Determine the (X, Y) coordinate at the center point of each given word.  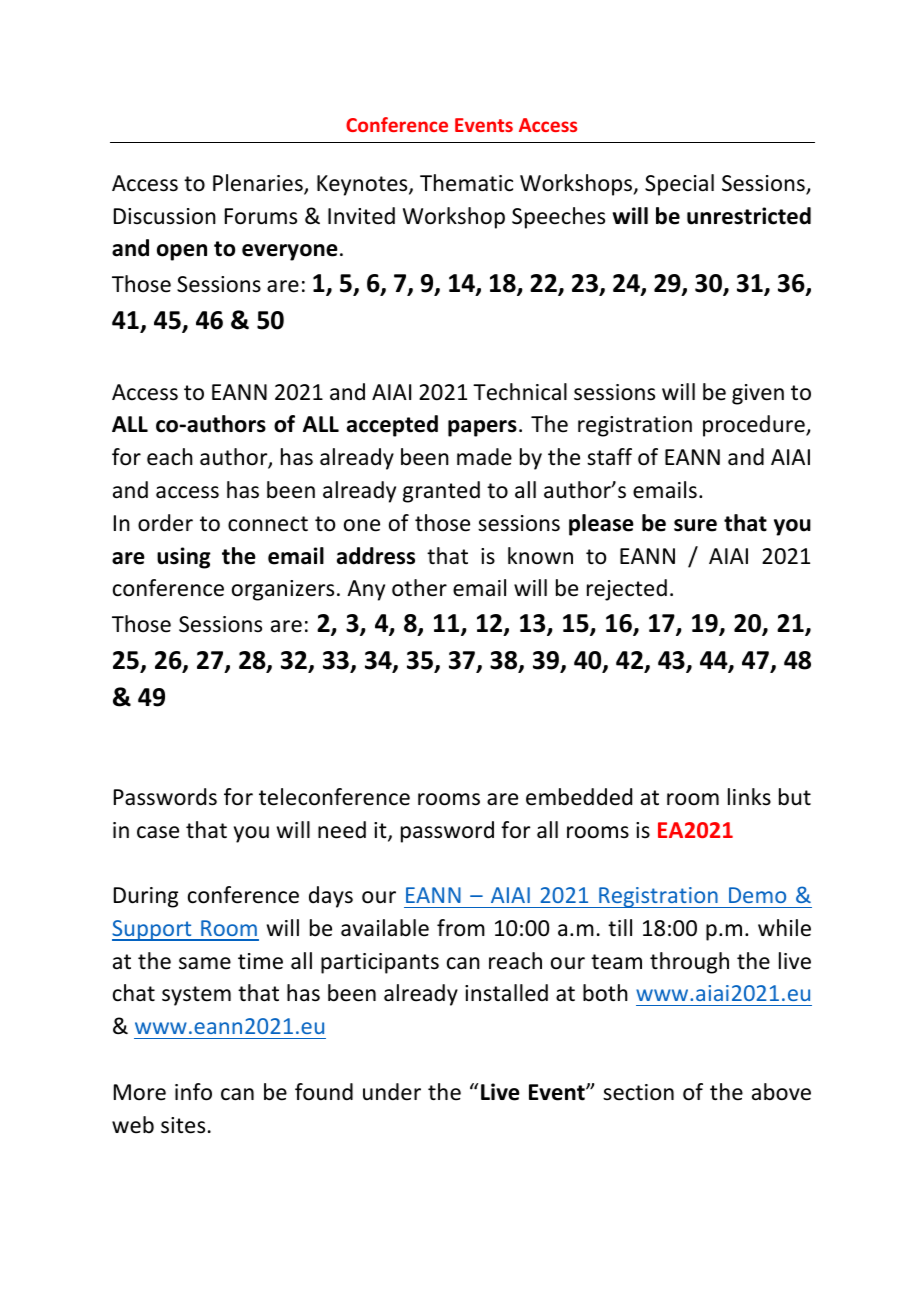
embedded (579, 797)
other (419, 588)
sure (695, 525)
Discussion (165, 216)
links (749, 796)
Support (153, 930)
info (193, 1092)
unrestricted (749, 216)
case (158, 832)
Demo (757, 895)
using (184, 558)
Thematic (466, 183)
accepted (392, 426)
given (758, 394)
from (461, 928)
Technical (520, 392)
